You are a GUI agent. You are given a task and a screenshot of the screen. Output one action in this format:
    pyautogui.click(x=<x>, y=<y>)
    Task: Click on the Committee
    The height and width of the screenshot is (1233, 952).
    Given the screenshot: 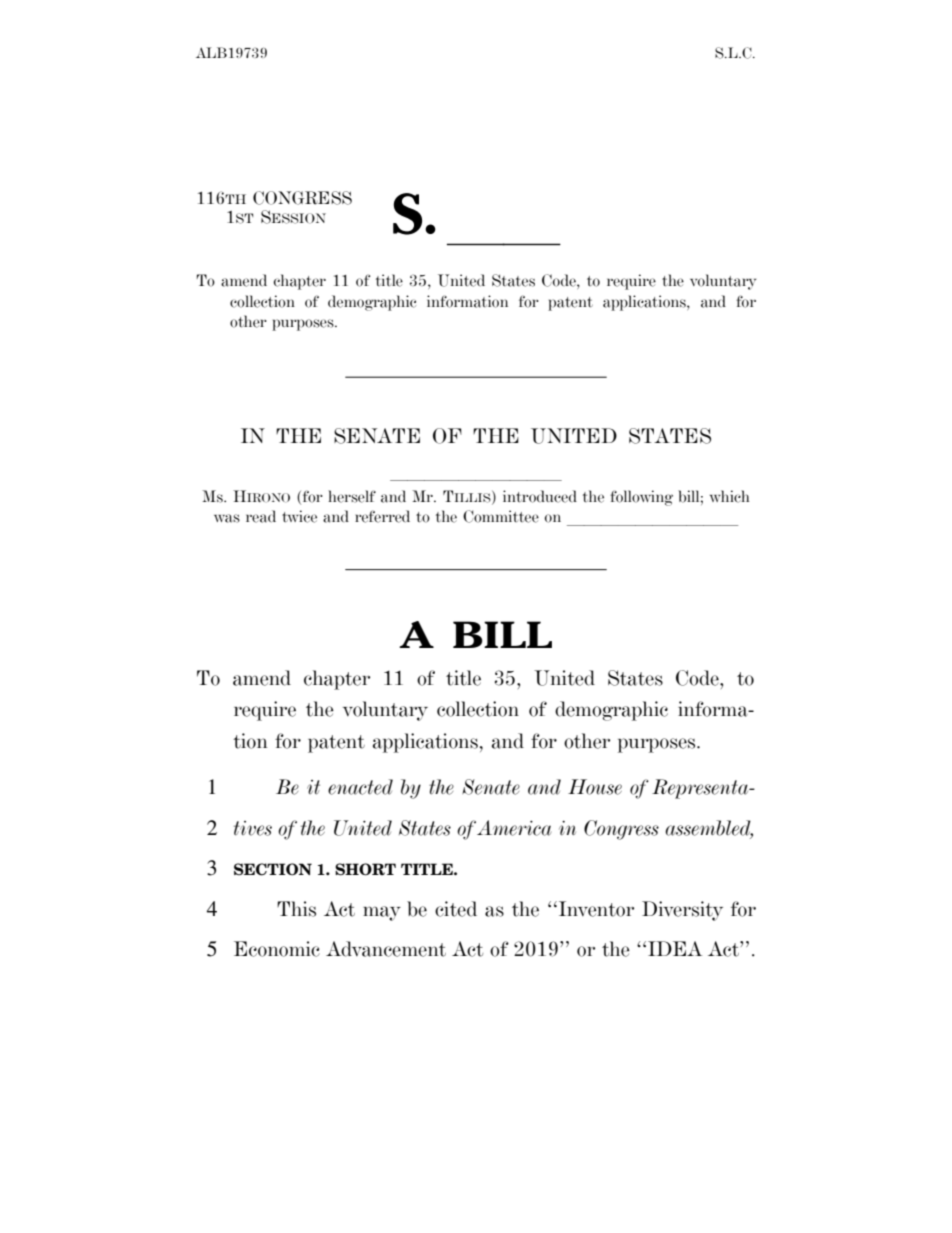 What is the action you would take?
    pyautogui.click(x=501, y=516)
